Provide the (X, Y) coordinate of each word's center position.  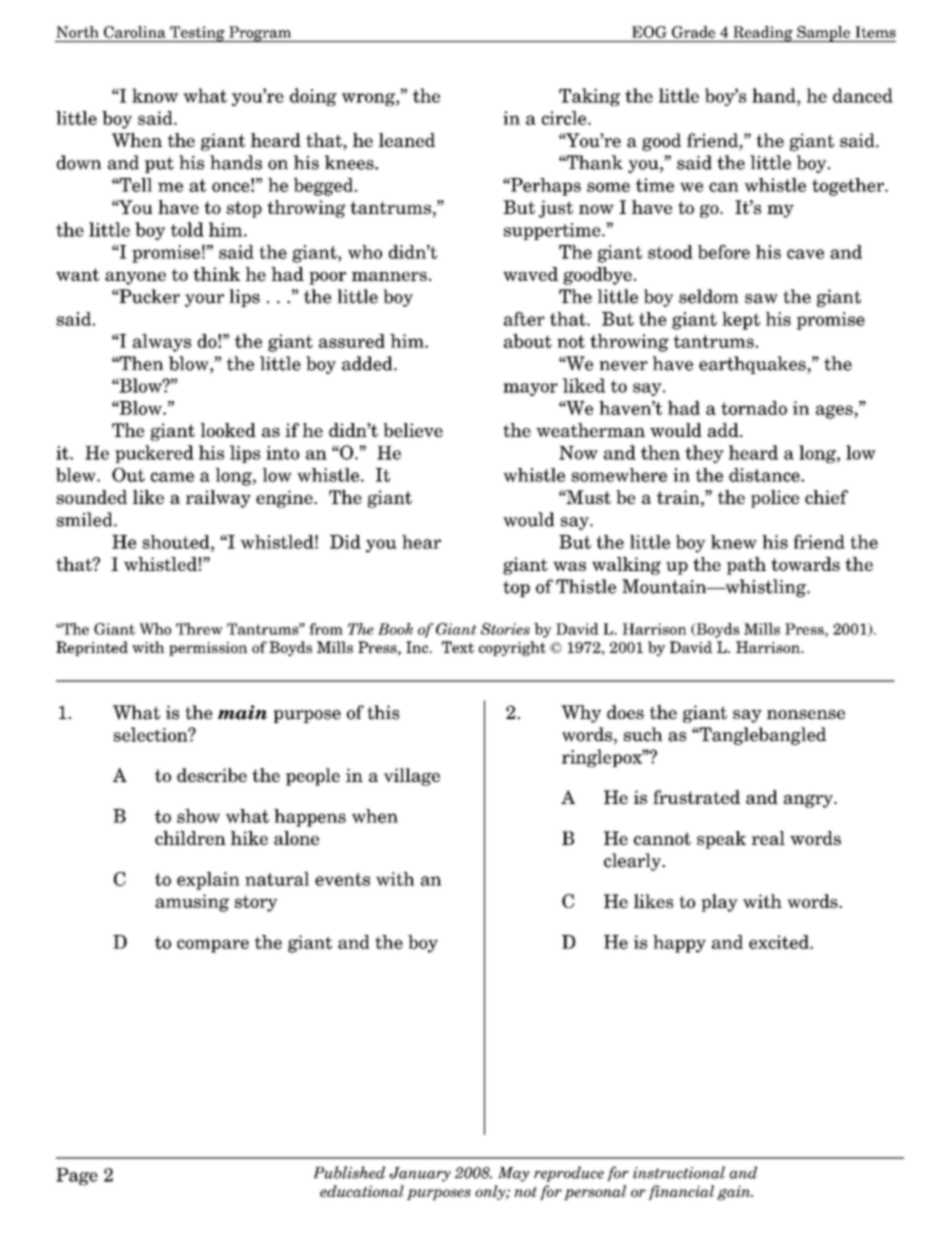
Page (77, 1176)
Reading (763, 34)
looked (228, 430)
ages (835, 412)
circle (565, 118)
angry (809, 801)
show (198, 816)
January (420, 1174)
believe (413, 430)
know (155, 95)
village (412, 777)
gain (735, 1192)
